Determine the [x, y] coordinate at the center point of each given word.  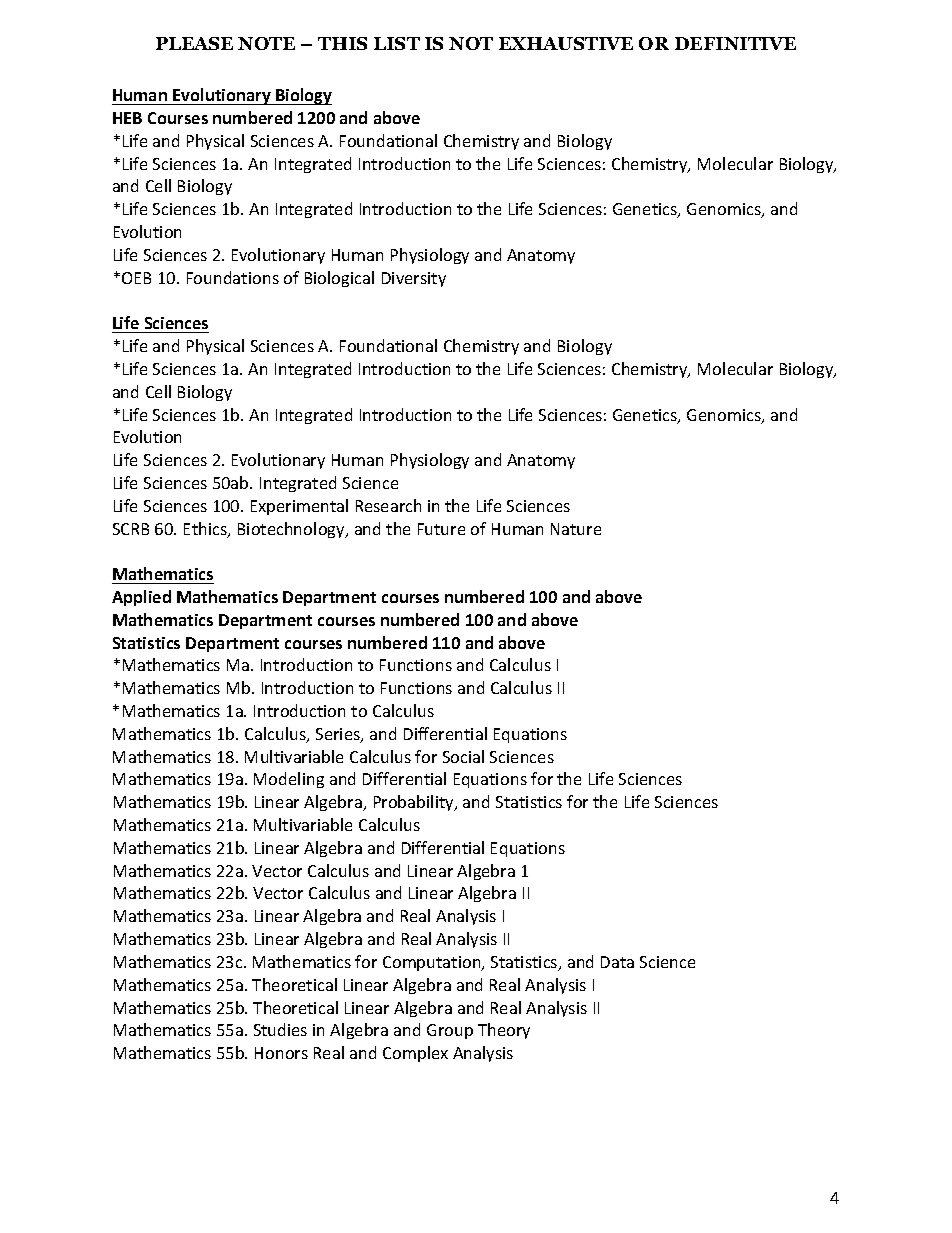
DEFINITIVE [735, 43]
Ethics [206, 530]
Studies [280, 1029]
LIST [397, 43]
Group [450, 1031]
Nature [576, 529]
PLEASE [194, 43]
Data [617, 962]
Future [441, 529]
